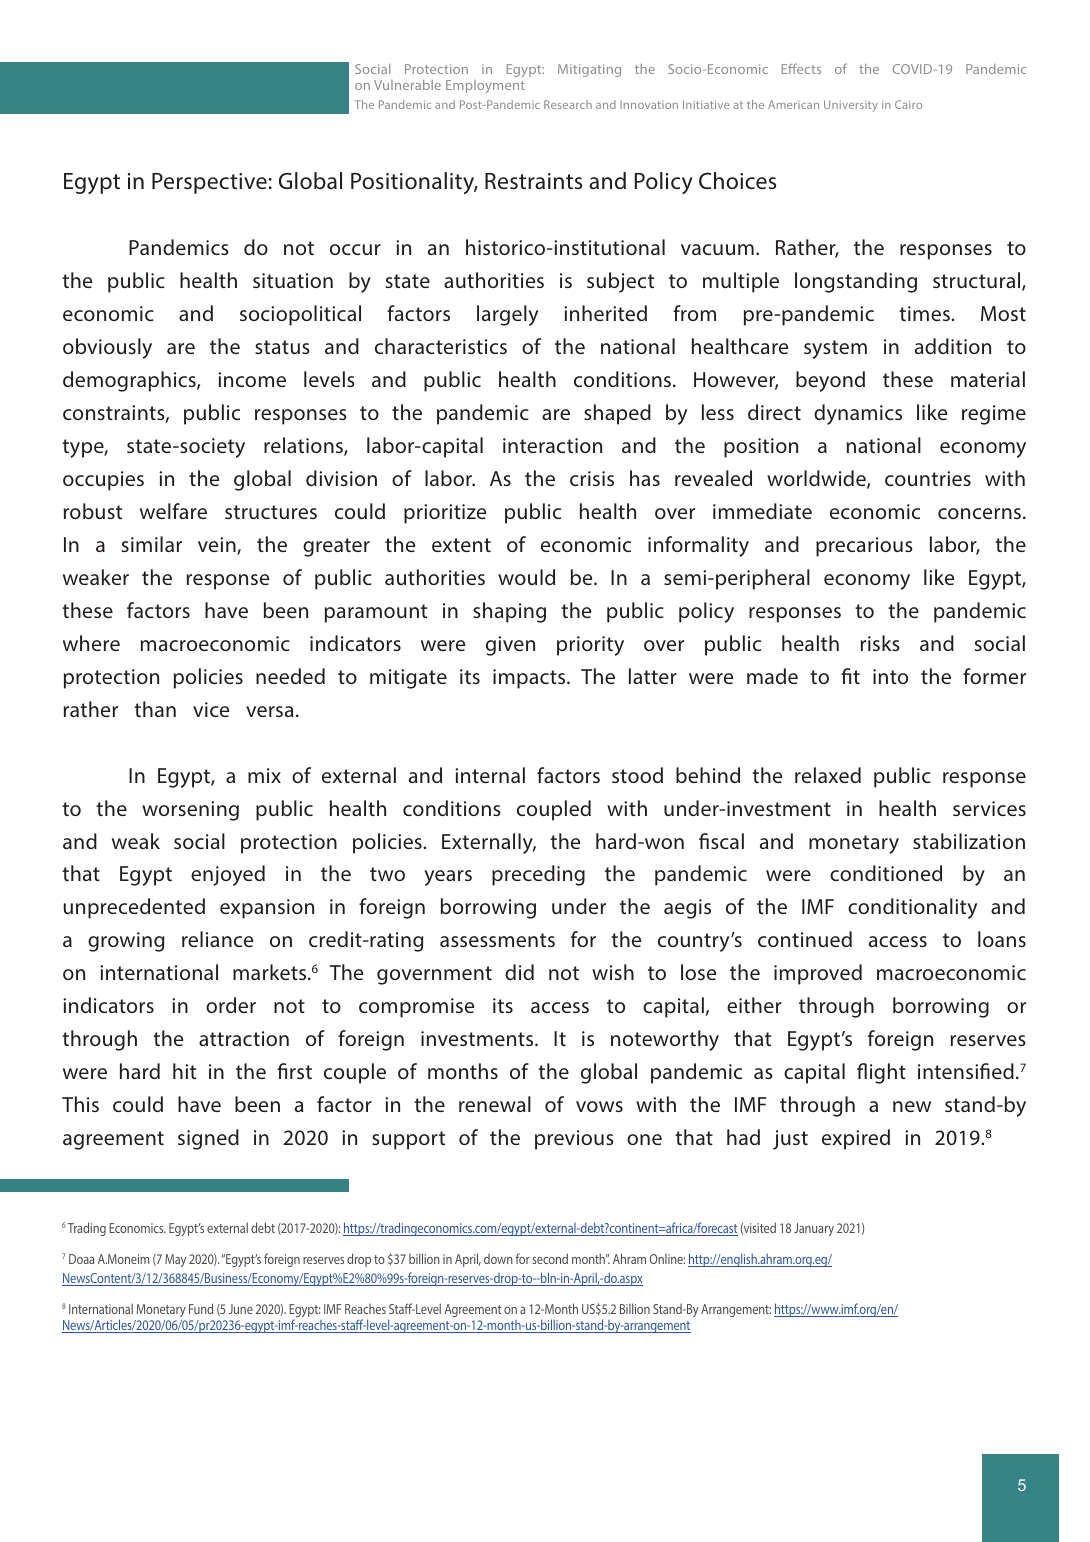 This screenshot has width=1090, height=1542. Describe the element at coordinates (530, 679) in the screenshot. I see `impacts` at that location.
